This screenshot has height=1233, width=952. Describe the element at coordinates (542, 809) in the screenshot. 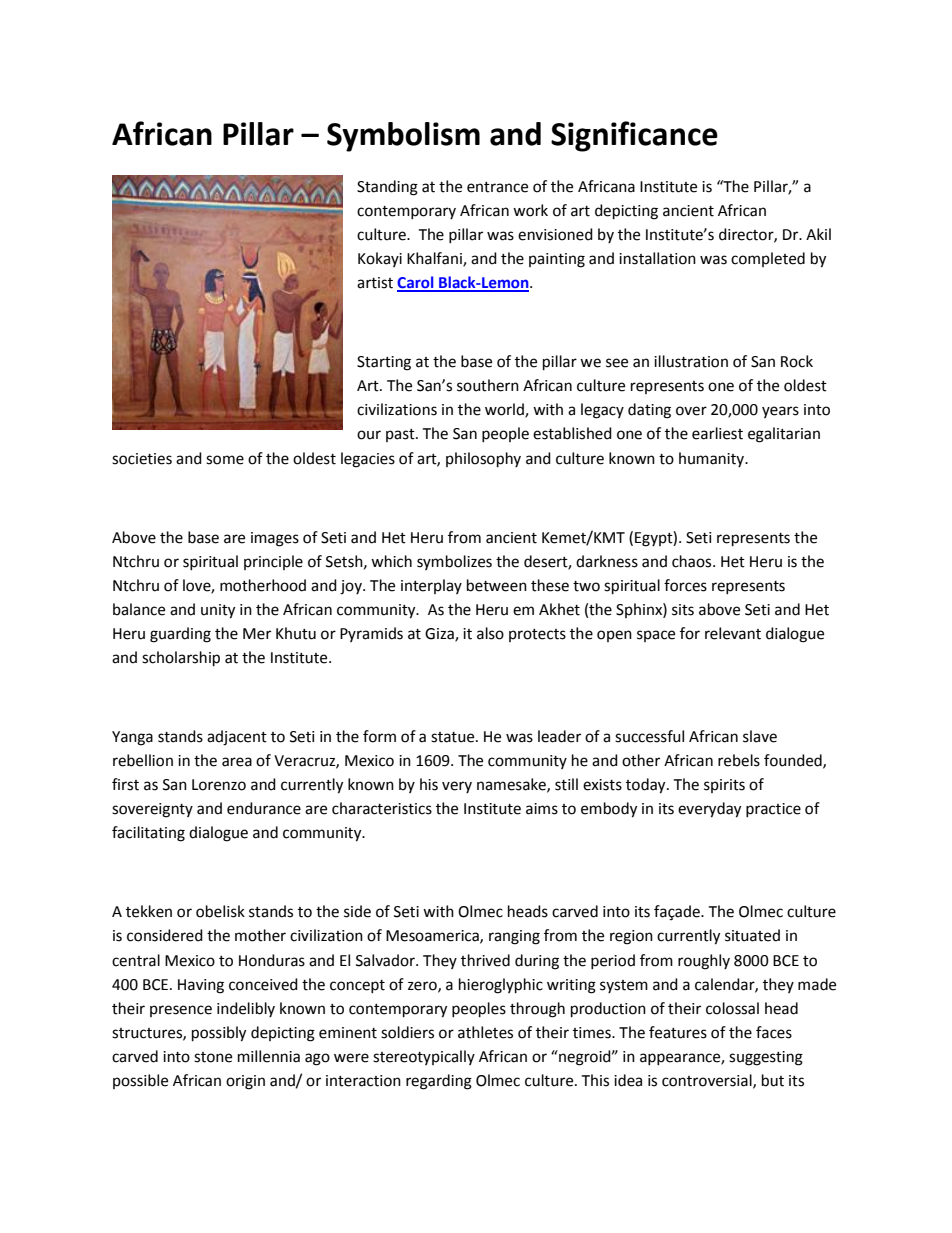

I see `aims` at that location.
